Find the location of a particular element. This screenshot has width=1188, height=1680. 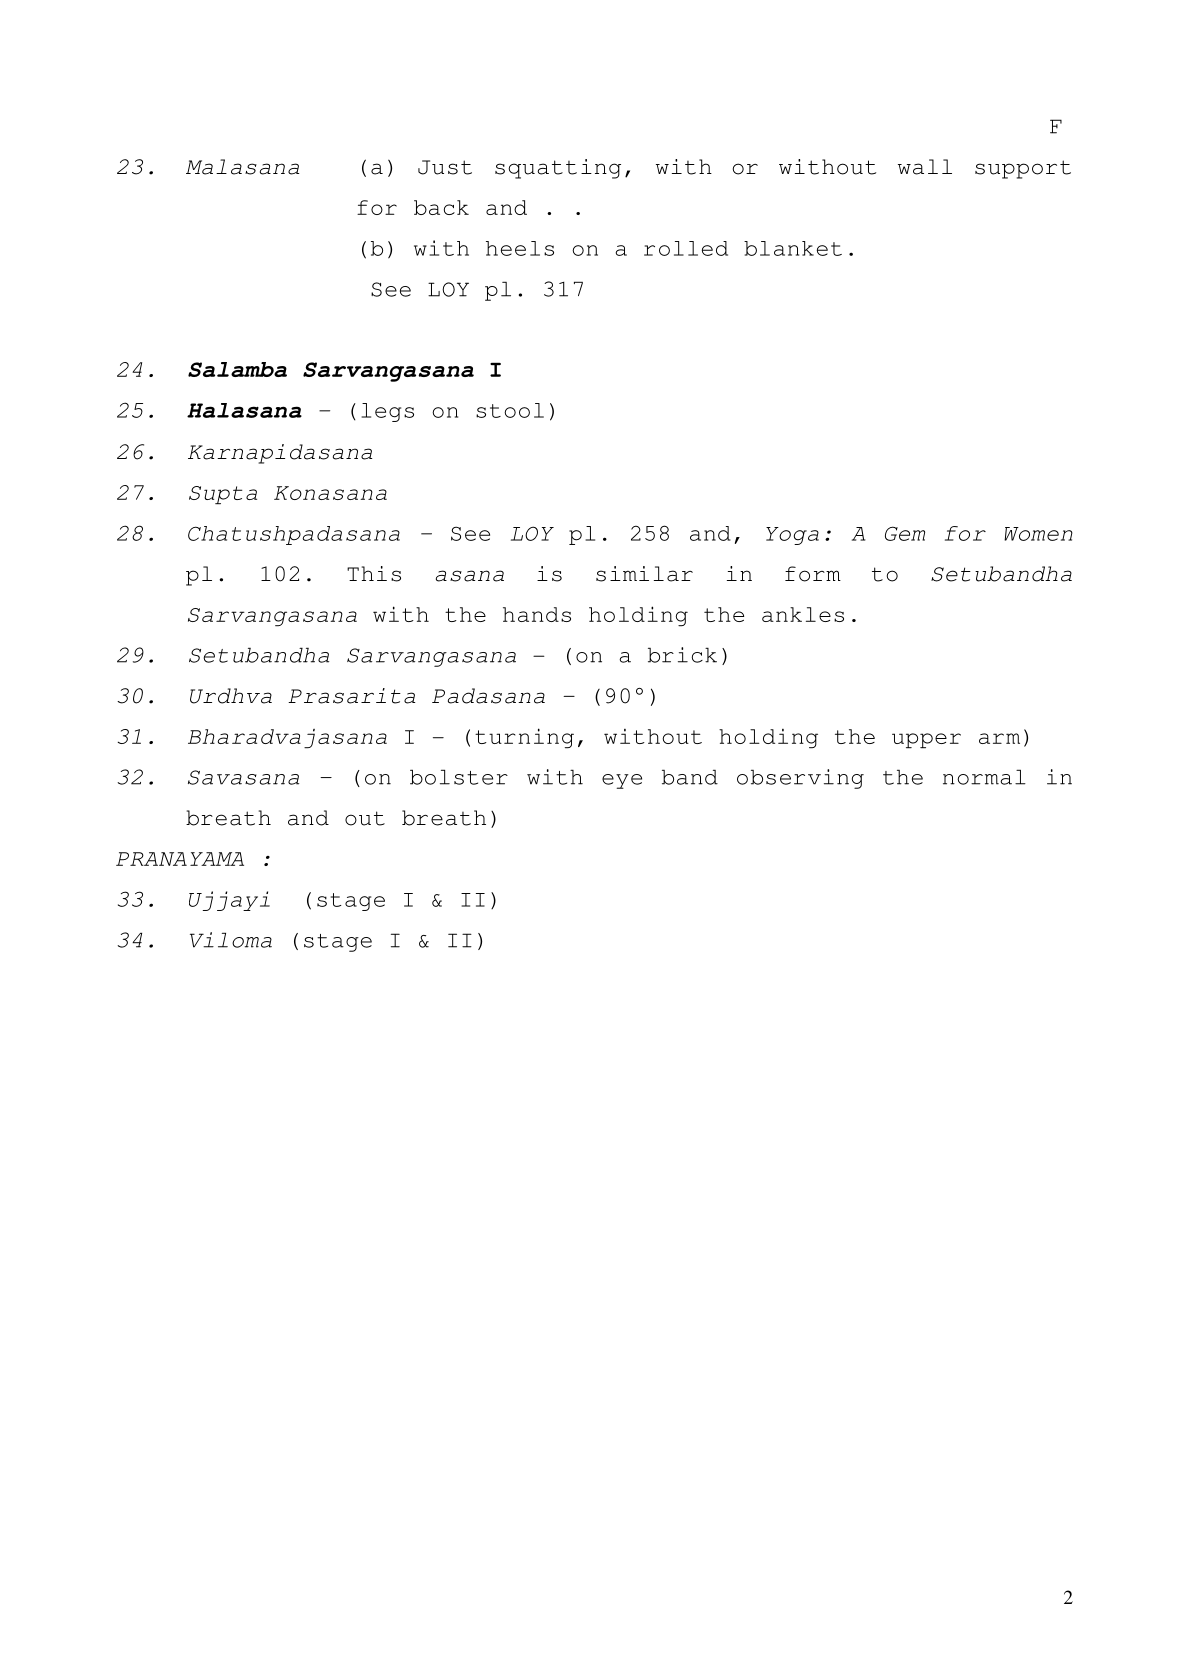

upper is located at coordinates (926, 741).
